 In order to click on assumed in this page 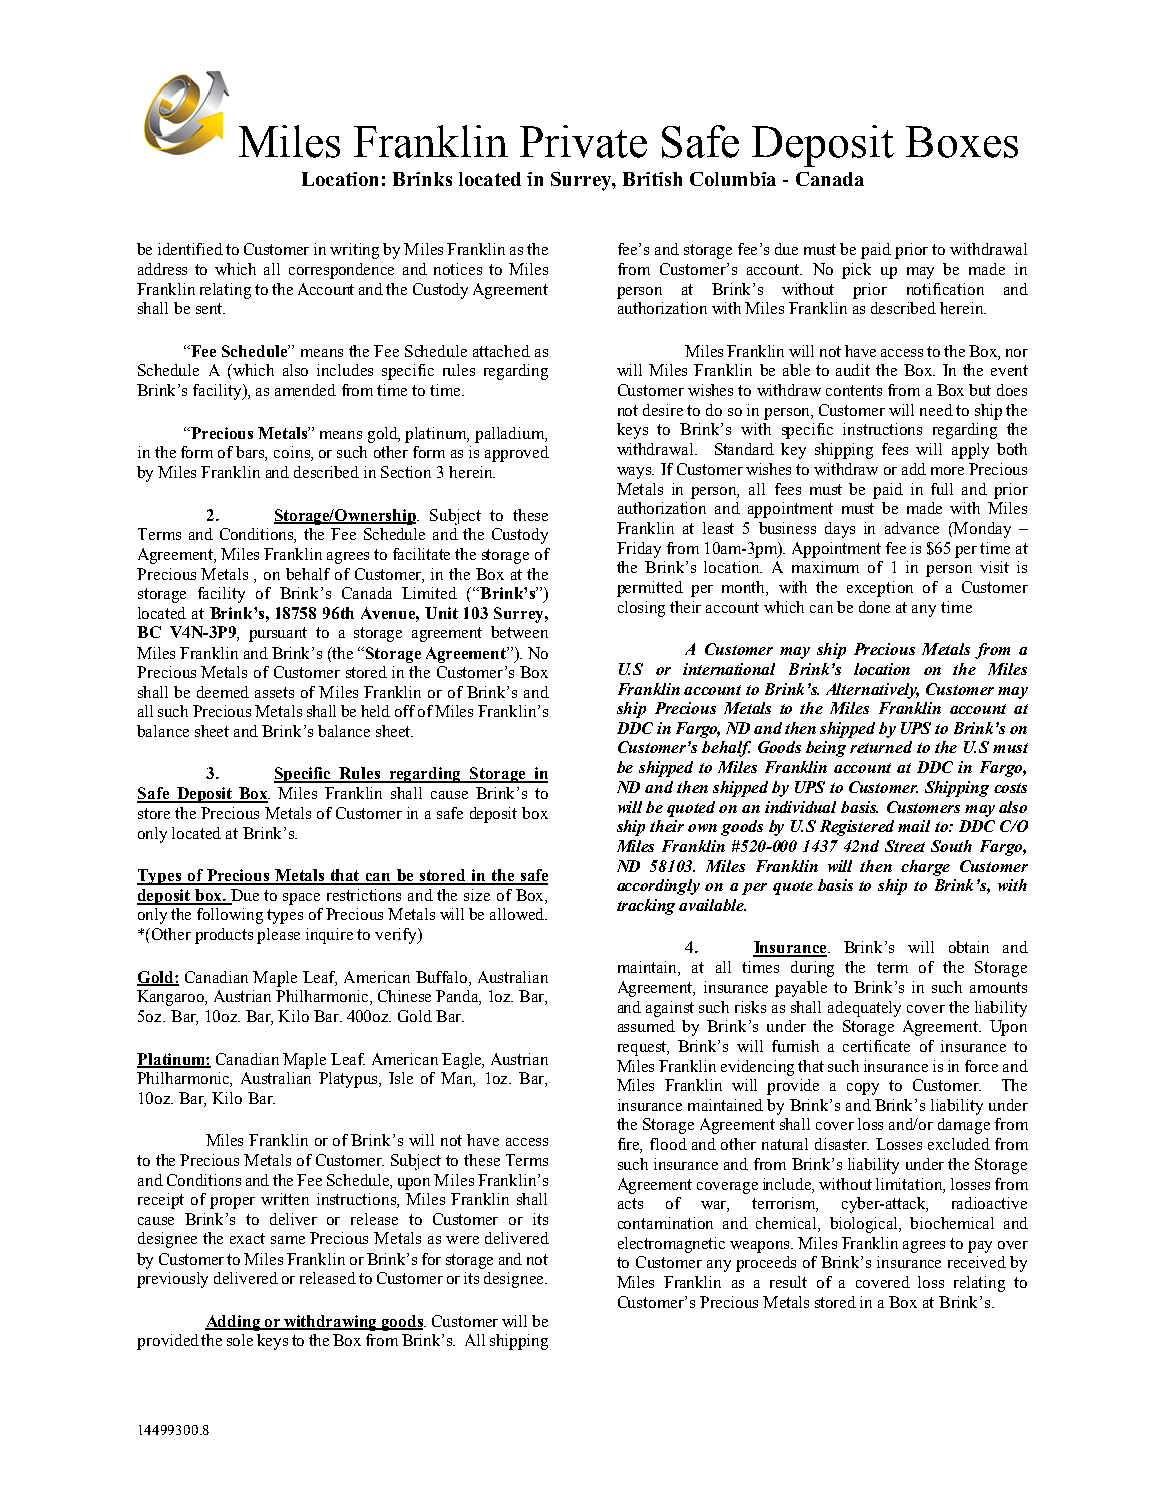, I will do `click(646, 1026)`.
